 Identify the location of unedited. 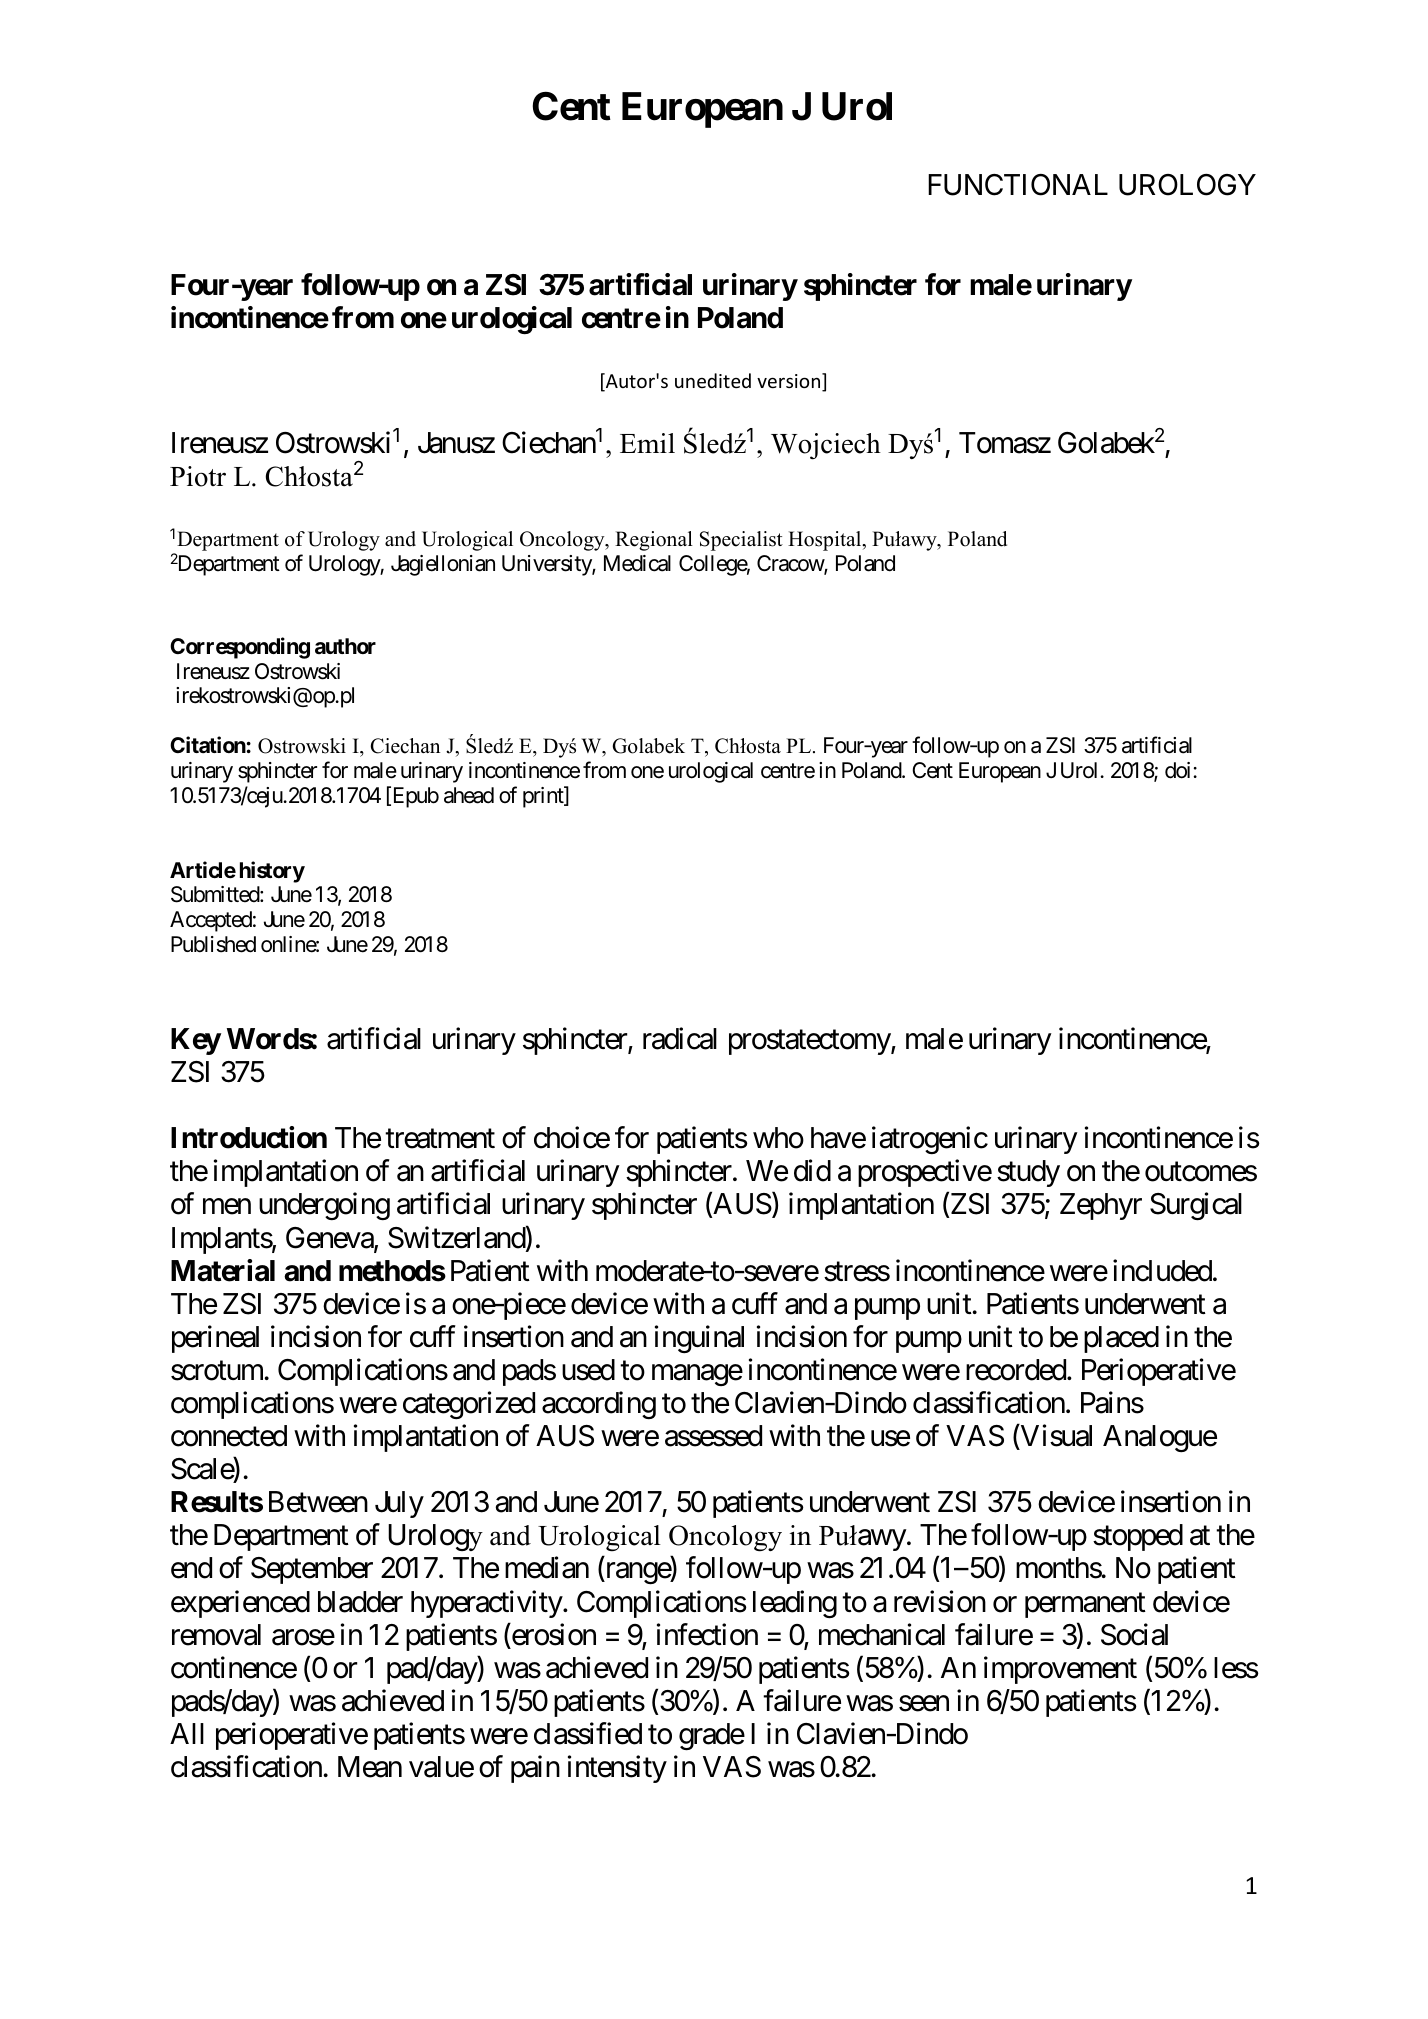
(713, 380).
